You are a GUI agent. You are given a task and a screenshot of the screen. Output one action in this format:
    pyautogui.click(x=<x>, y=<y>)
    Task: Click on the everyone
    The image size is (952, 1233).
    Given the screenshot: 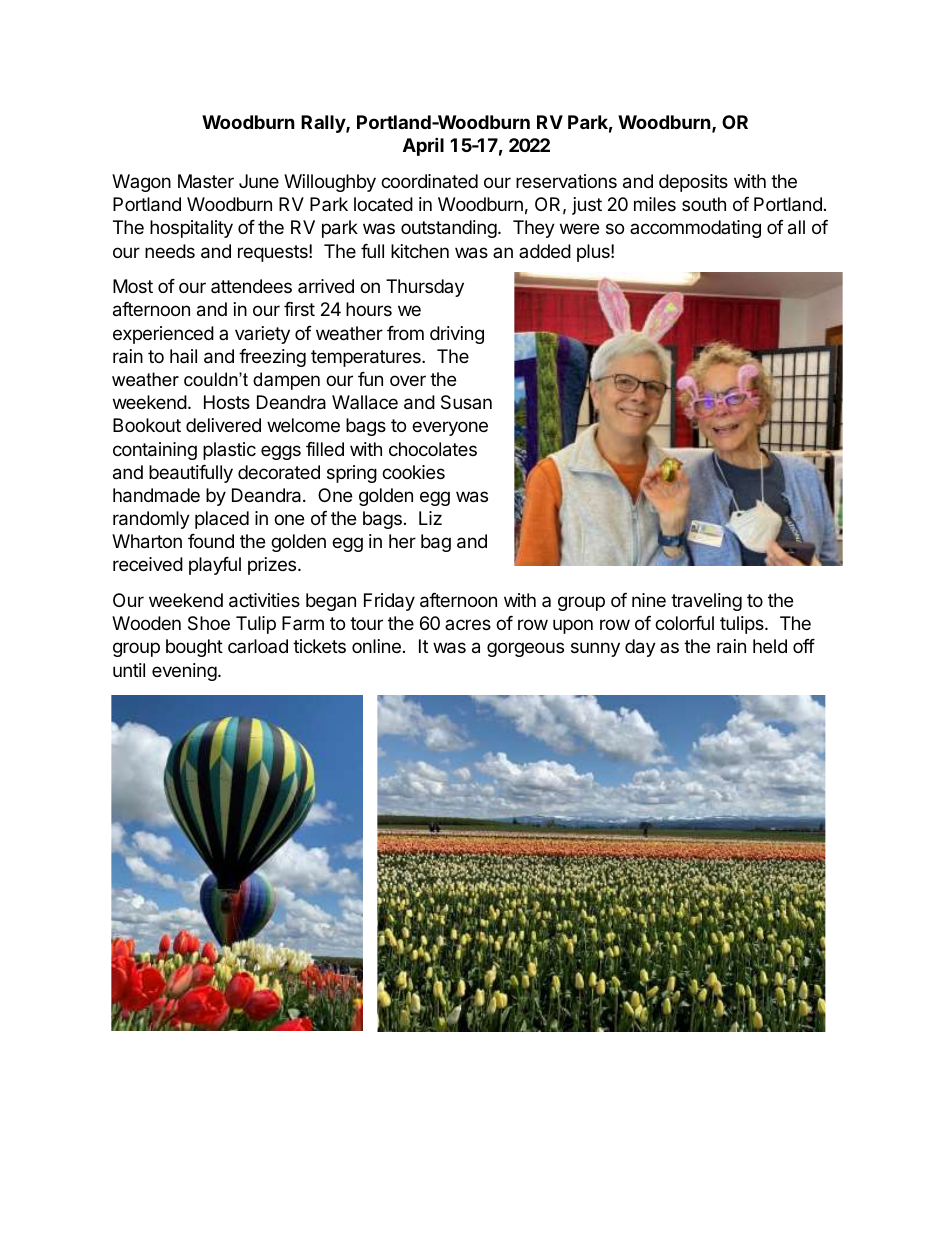 What is the action you would take?
    pyautogui.click(x=450, y=428)
